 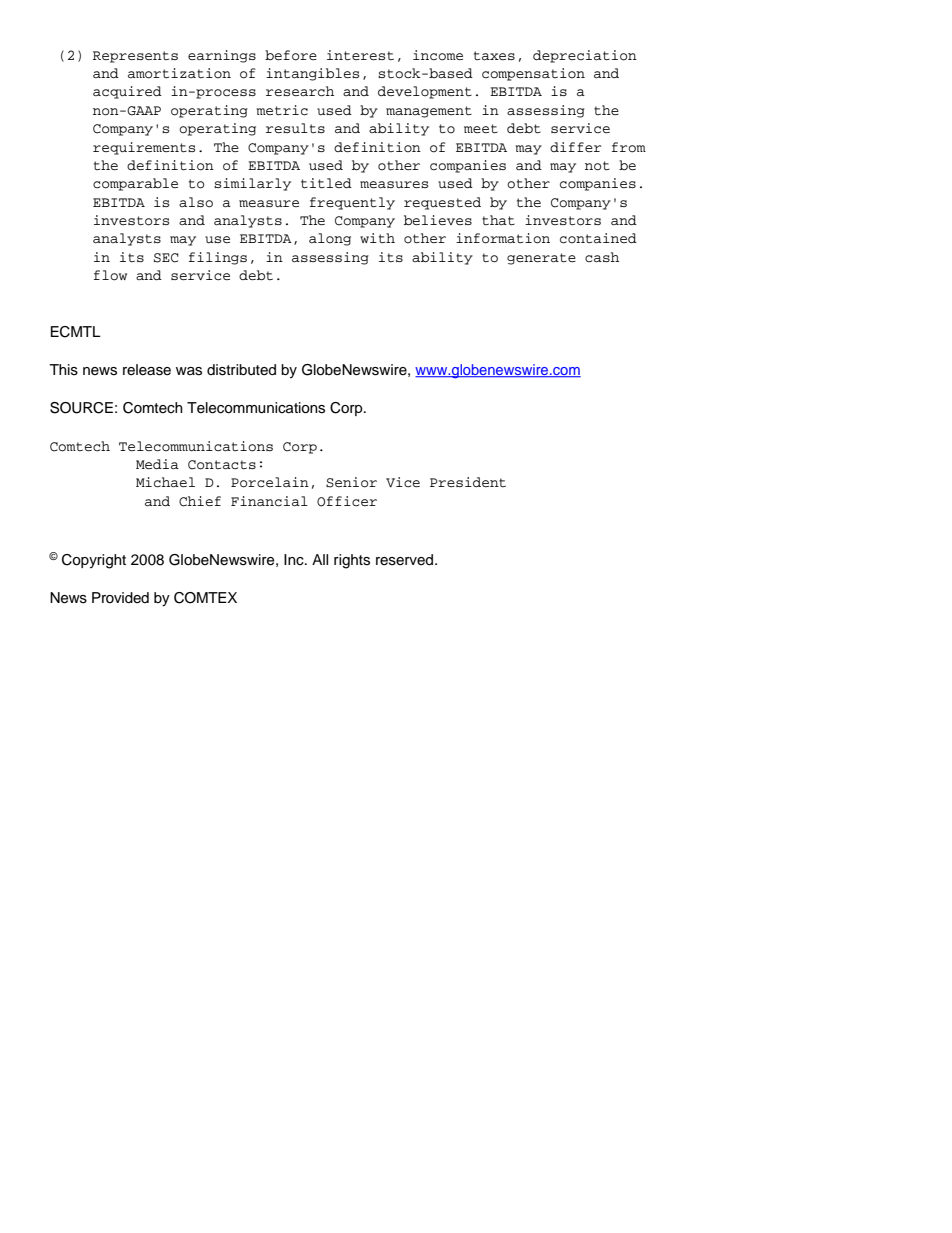 I want to click on compensation, so click(x=533, y=74).
